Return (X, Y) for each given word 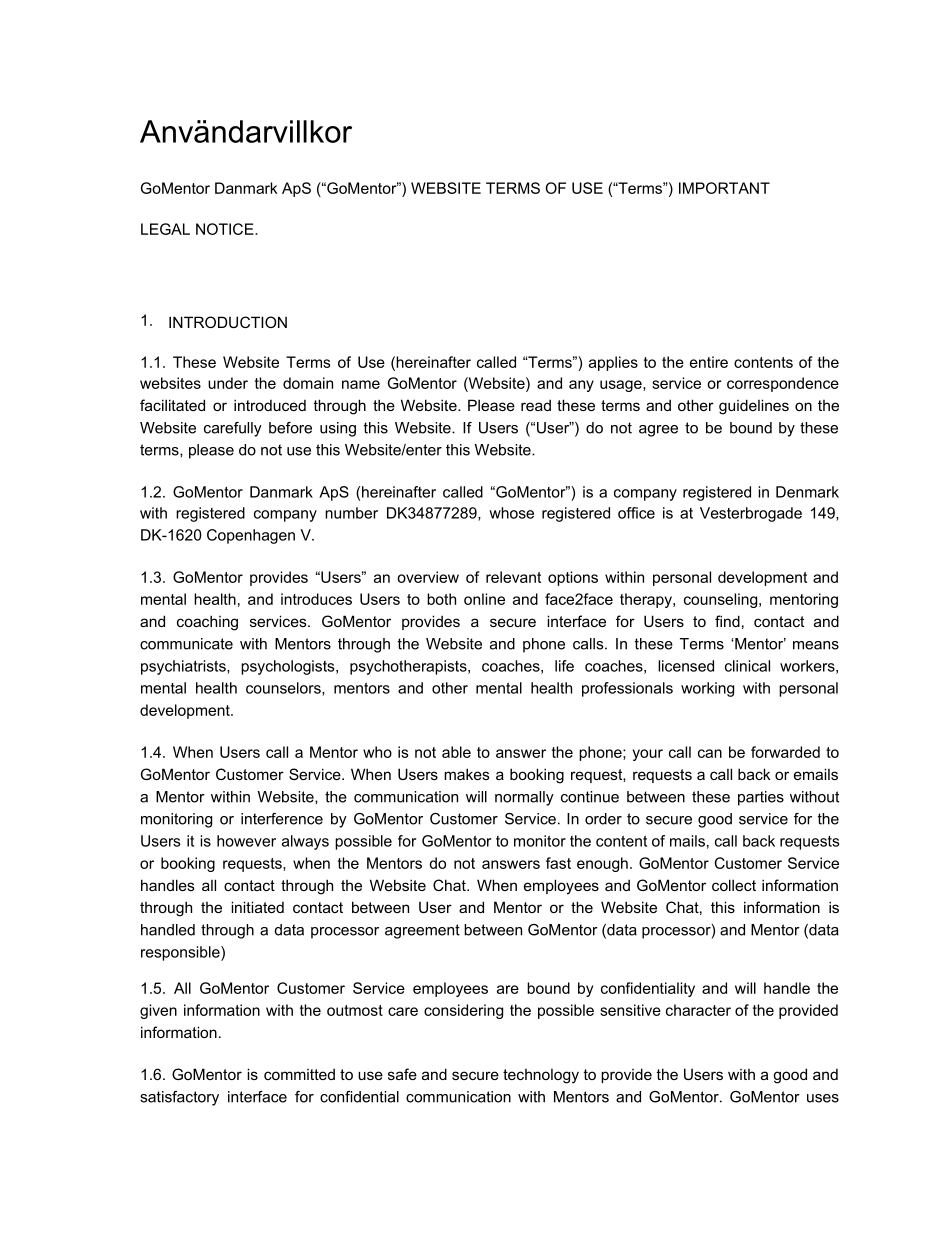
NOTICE (226, 229)
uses (823, 1098)
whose (511, 513)
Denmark (807, 492)
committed (299, 1074)
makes (467, 774)
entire (709, 362)
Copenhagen (251, 536)
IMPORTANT (724, 188)
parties (761, 798)
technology (541, 1076)
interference (282, 819)
